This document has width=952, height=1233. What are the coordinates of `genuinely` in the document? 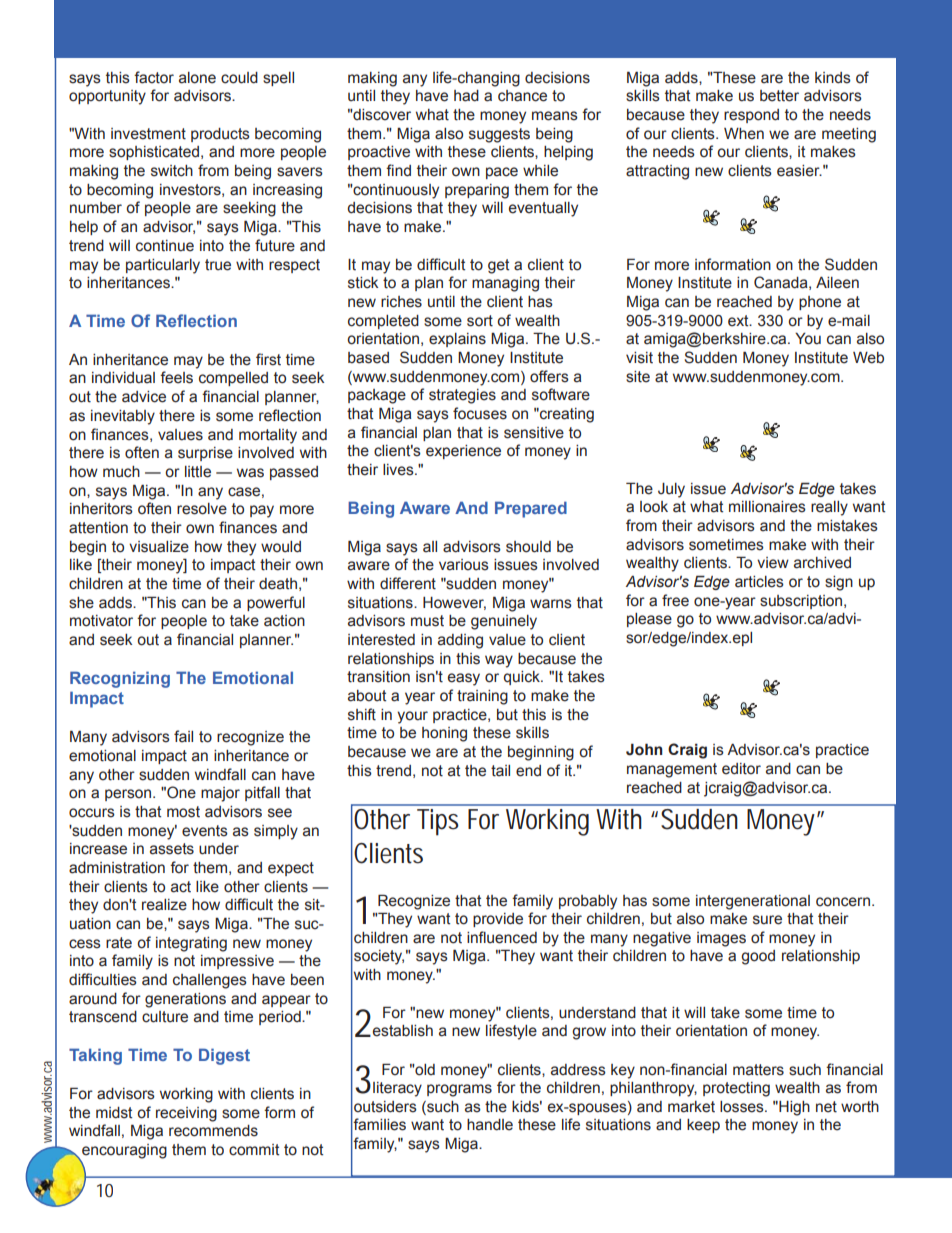 It's located at (504, 622).
